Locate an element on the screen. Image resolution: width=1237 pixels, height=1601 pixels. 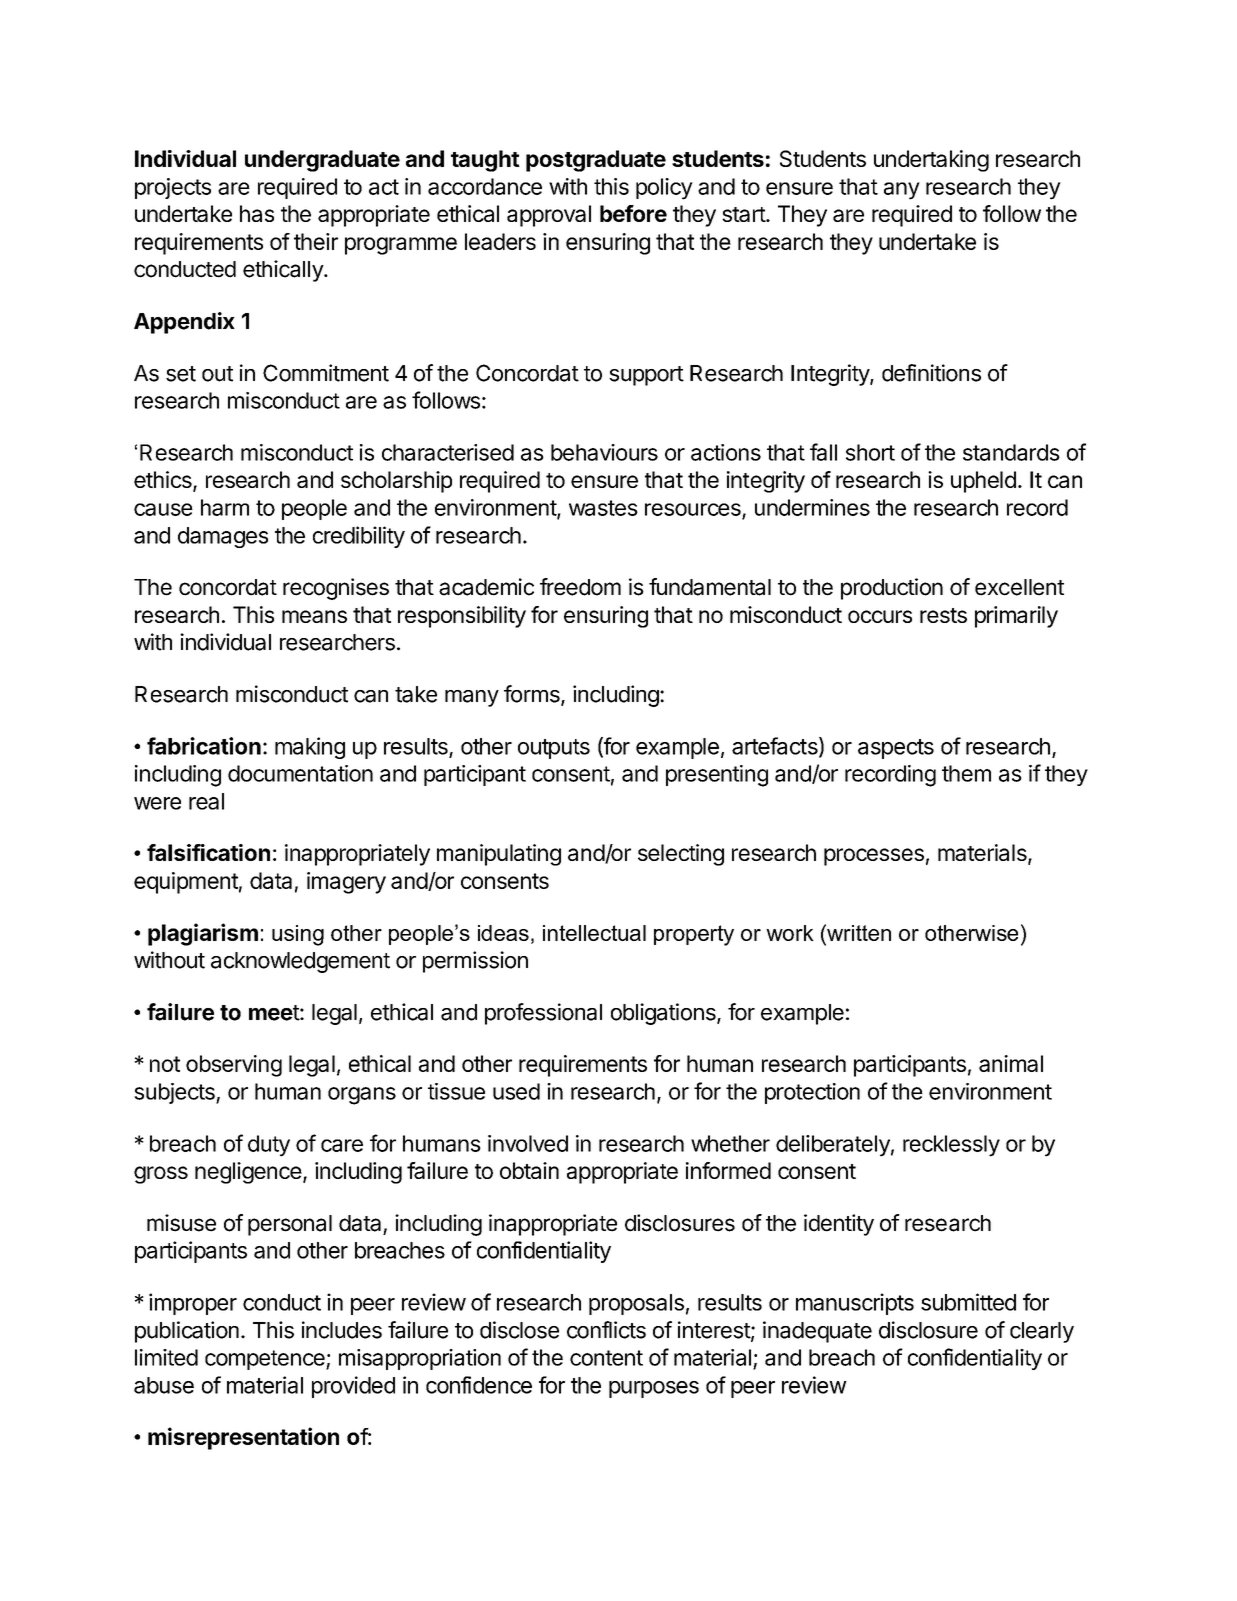
used is located at coordinates (516, 1091).
